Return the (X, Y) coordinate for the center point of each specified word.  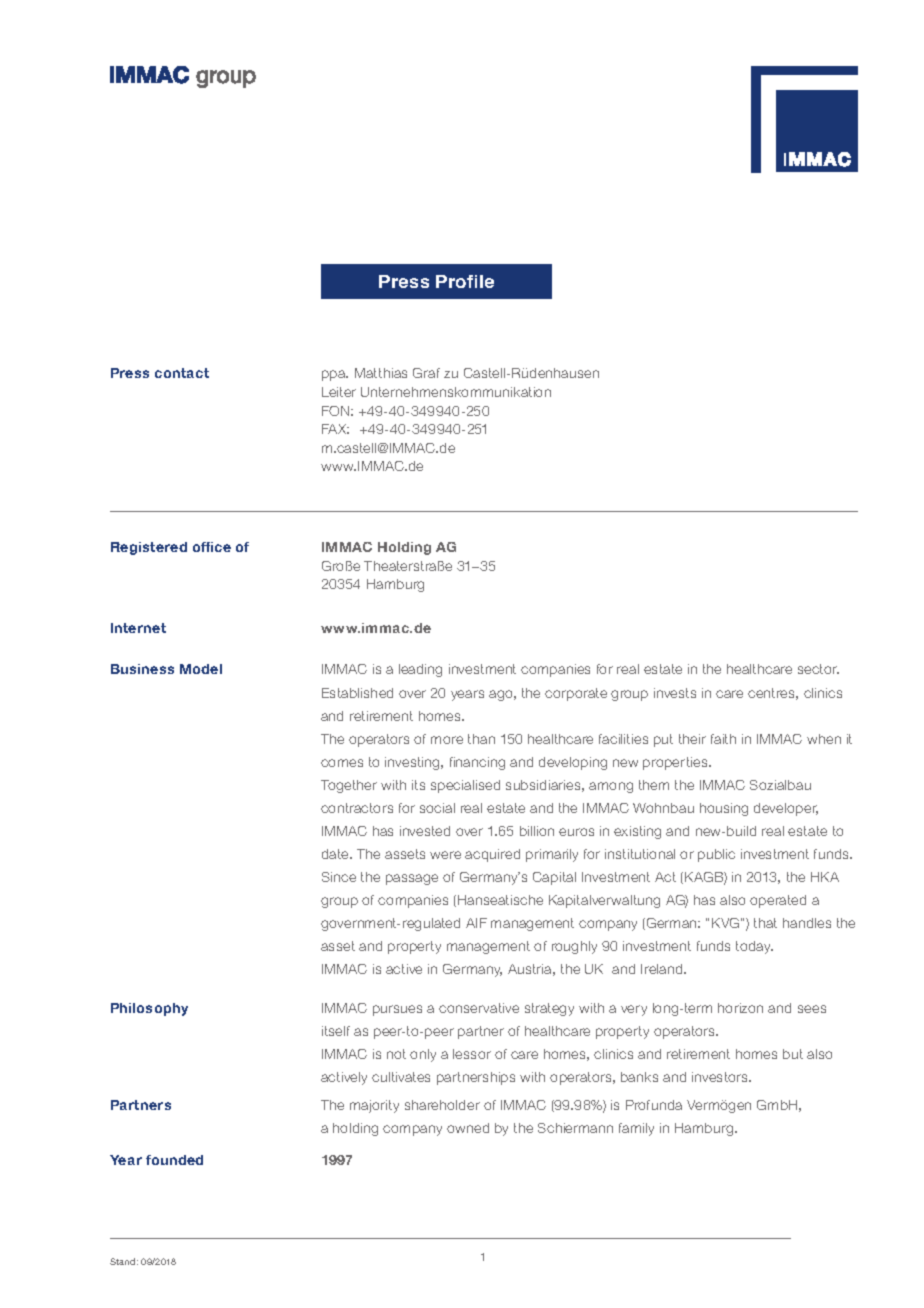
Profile (465, 281)
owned (468, 1128)
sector (818, 669)
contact (182, 373)
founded (174, 1160)
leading (420, 670)
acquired (492, 855)
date (336, 854)
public (716, 855)
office (212, 547)
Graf (426, 373)
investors (721, 1077)
